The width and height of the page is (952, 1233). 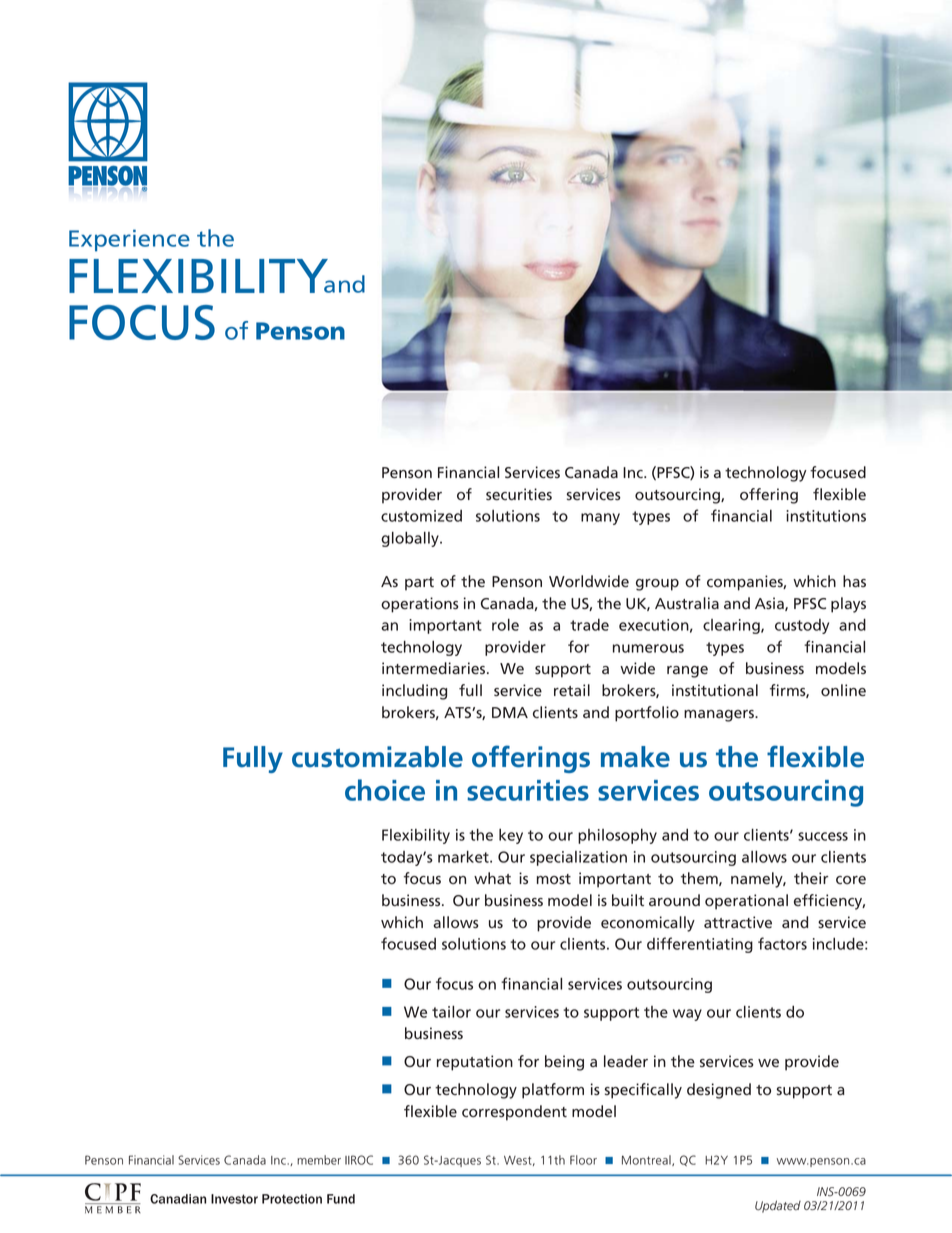 I want to click on Updated, so click(x=778, y=1206).
